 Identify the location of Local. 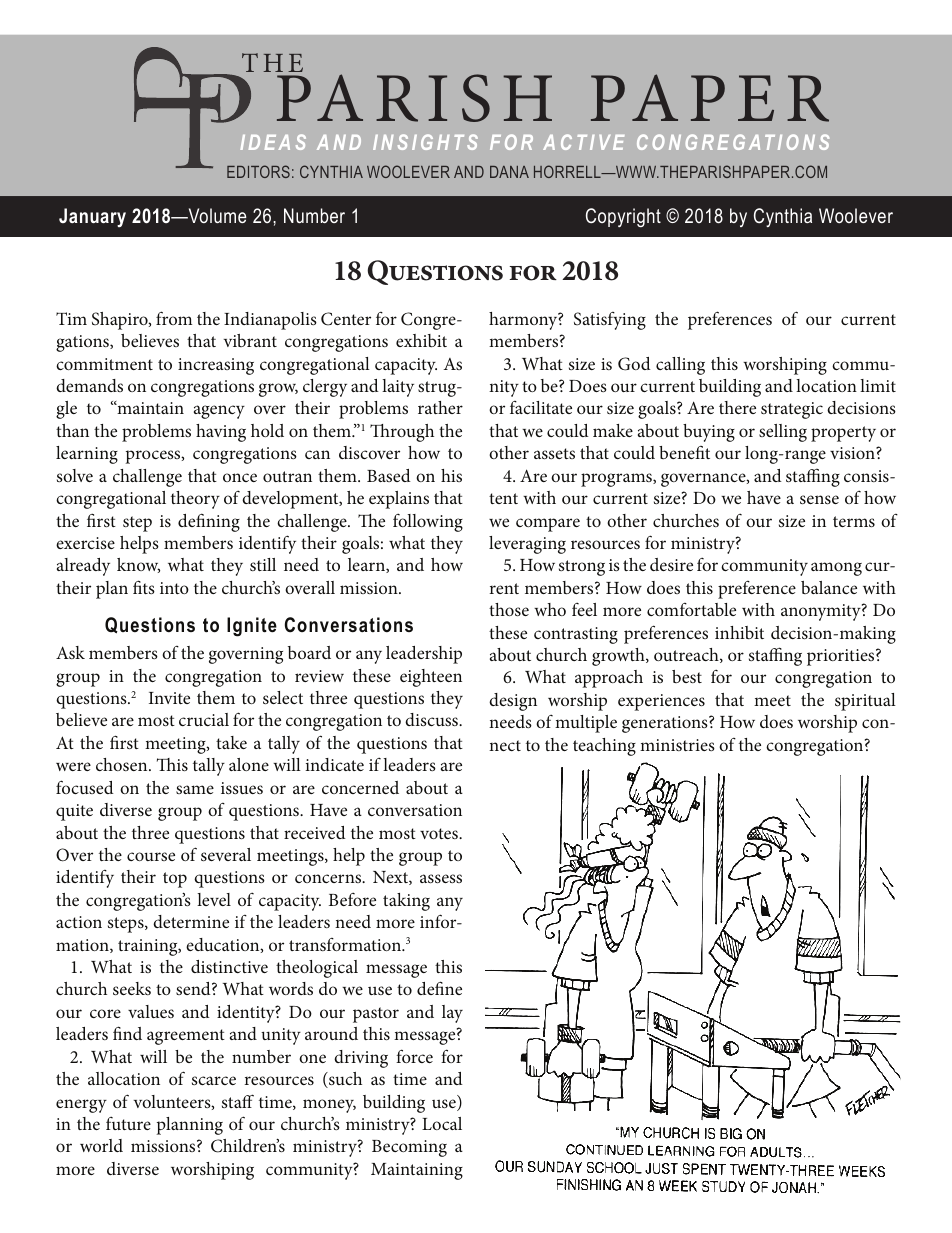
(442, 1123).
